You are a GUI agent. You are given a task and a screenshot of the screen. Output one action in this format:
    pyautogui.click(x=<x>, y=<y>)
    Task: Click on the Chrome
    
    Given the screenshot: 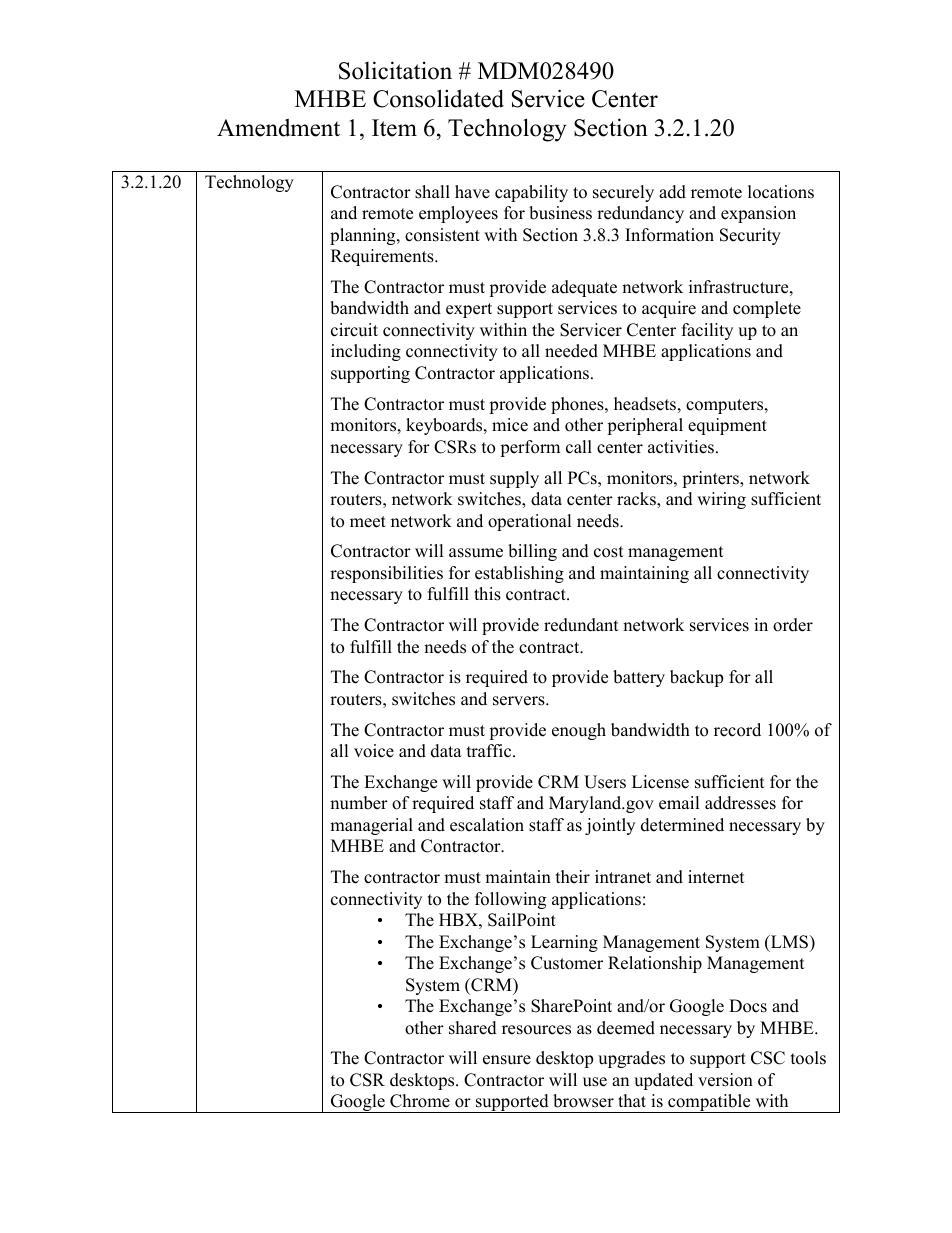 What is the action you would take?
    pyautogui.click(x=420, y=1101)
